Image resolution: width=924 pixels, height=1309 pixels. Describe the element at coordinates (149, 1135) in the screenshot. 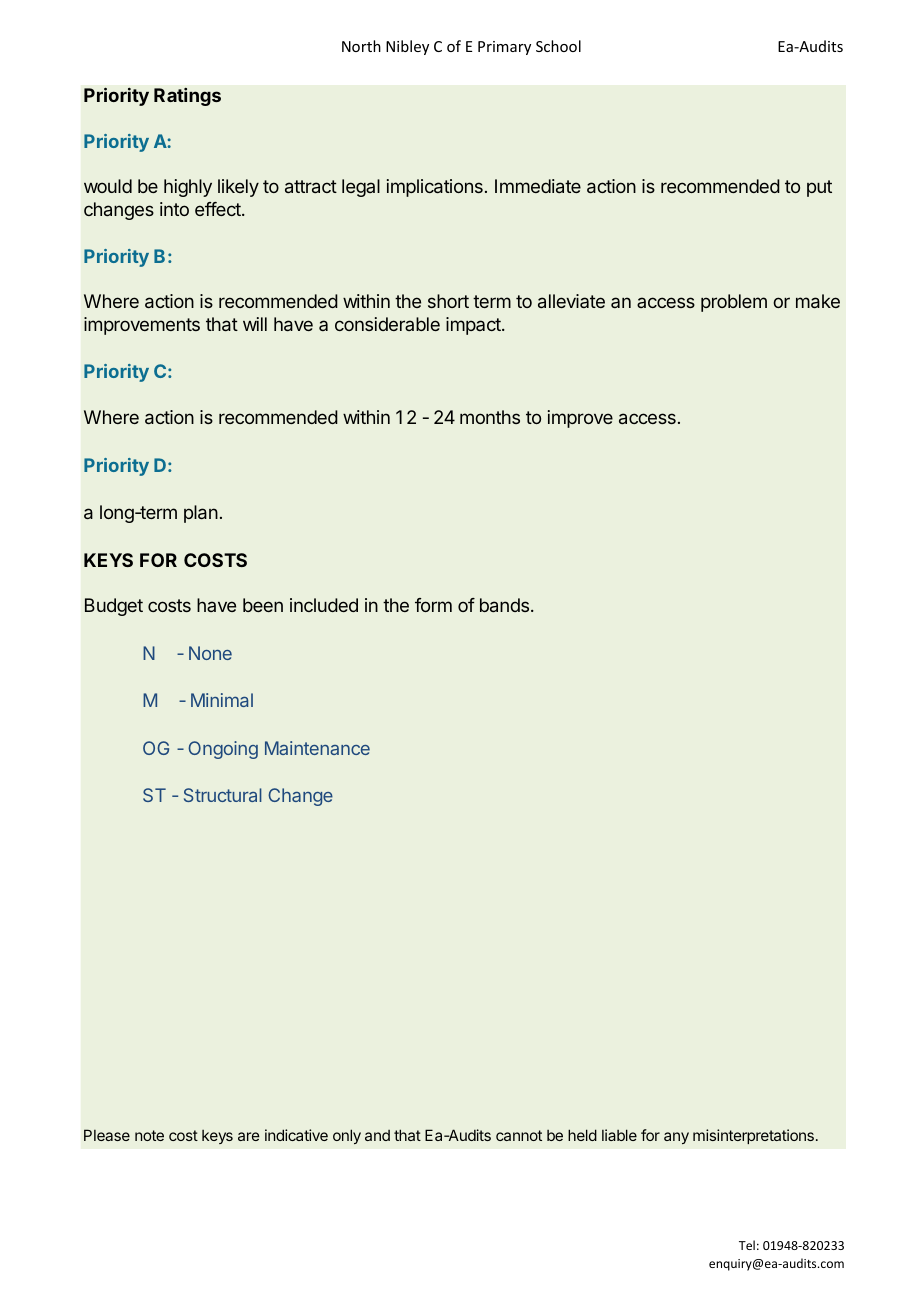

I see `note` at that location.
